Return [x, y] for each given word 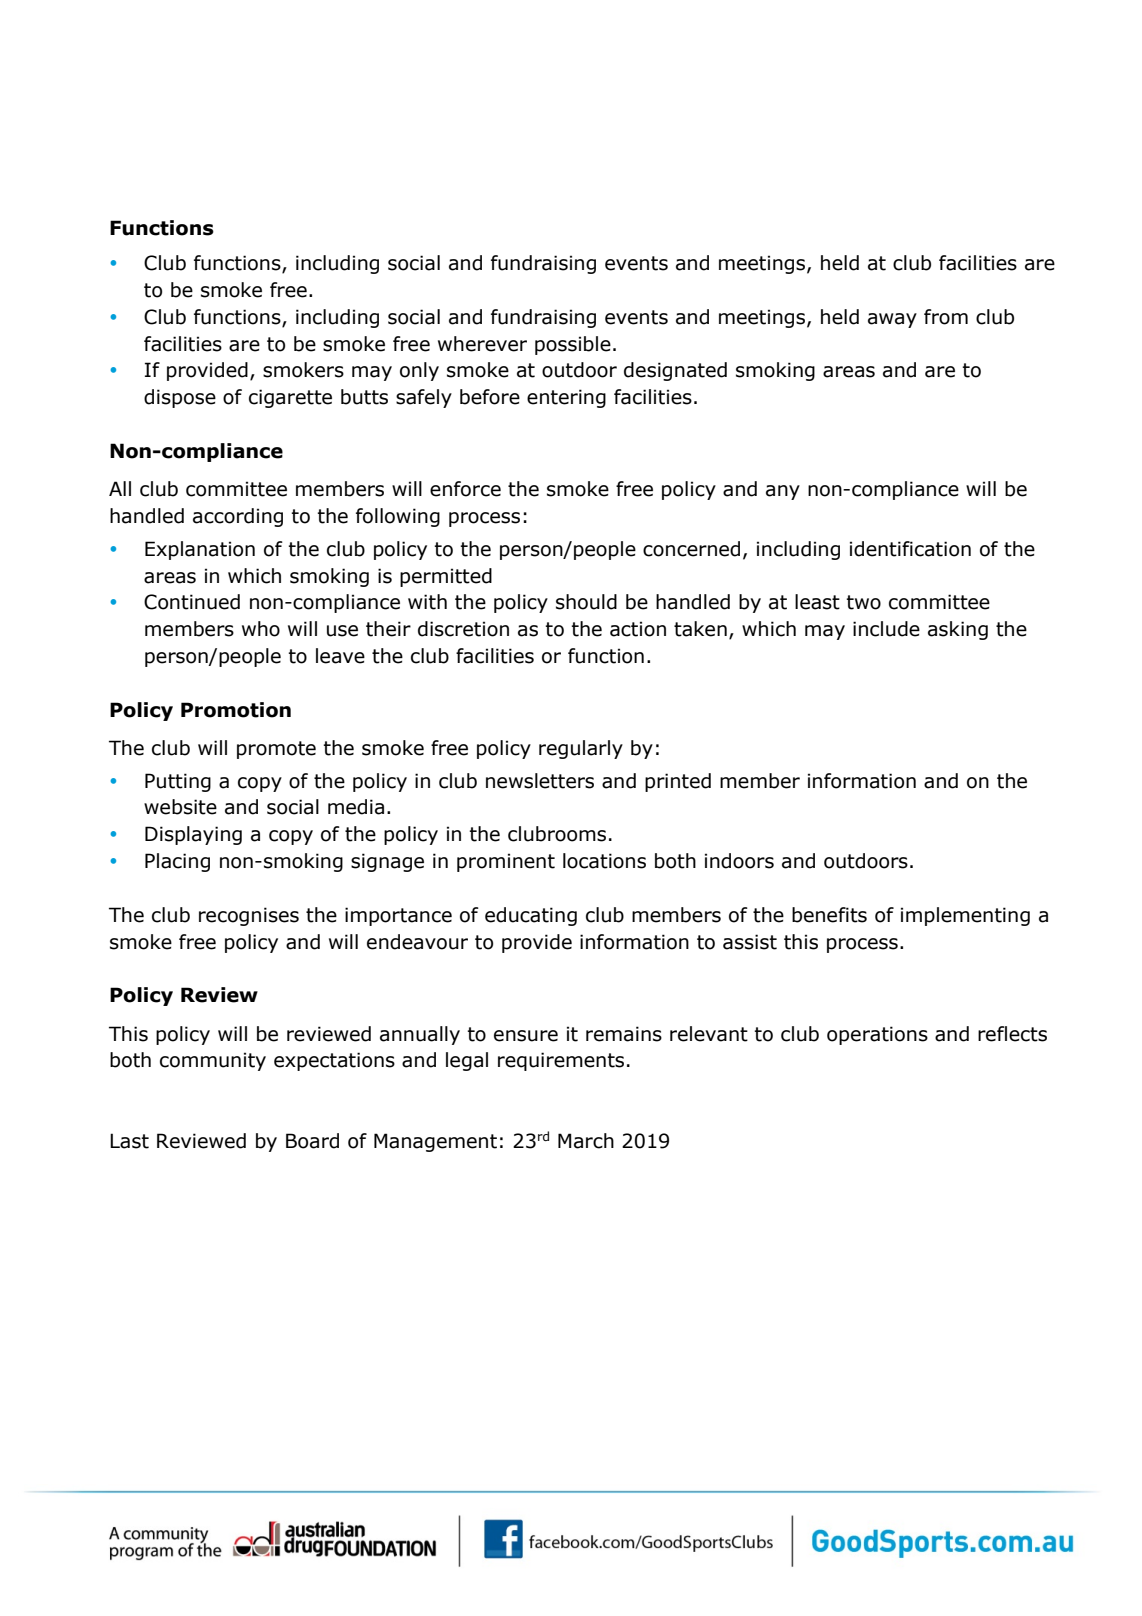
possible [573, 345]
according [238, 517]
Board [312, 1141]
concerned [691, 549]
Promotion [236, 710]
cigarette [290, 398]
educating [531, 916]
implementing [965, 916]
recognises [249, 916]
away [892, 320]
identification [910, 549]
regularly [581, 749]
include [886, 629]
